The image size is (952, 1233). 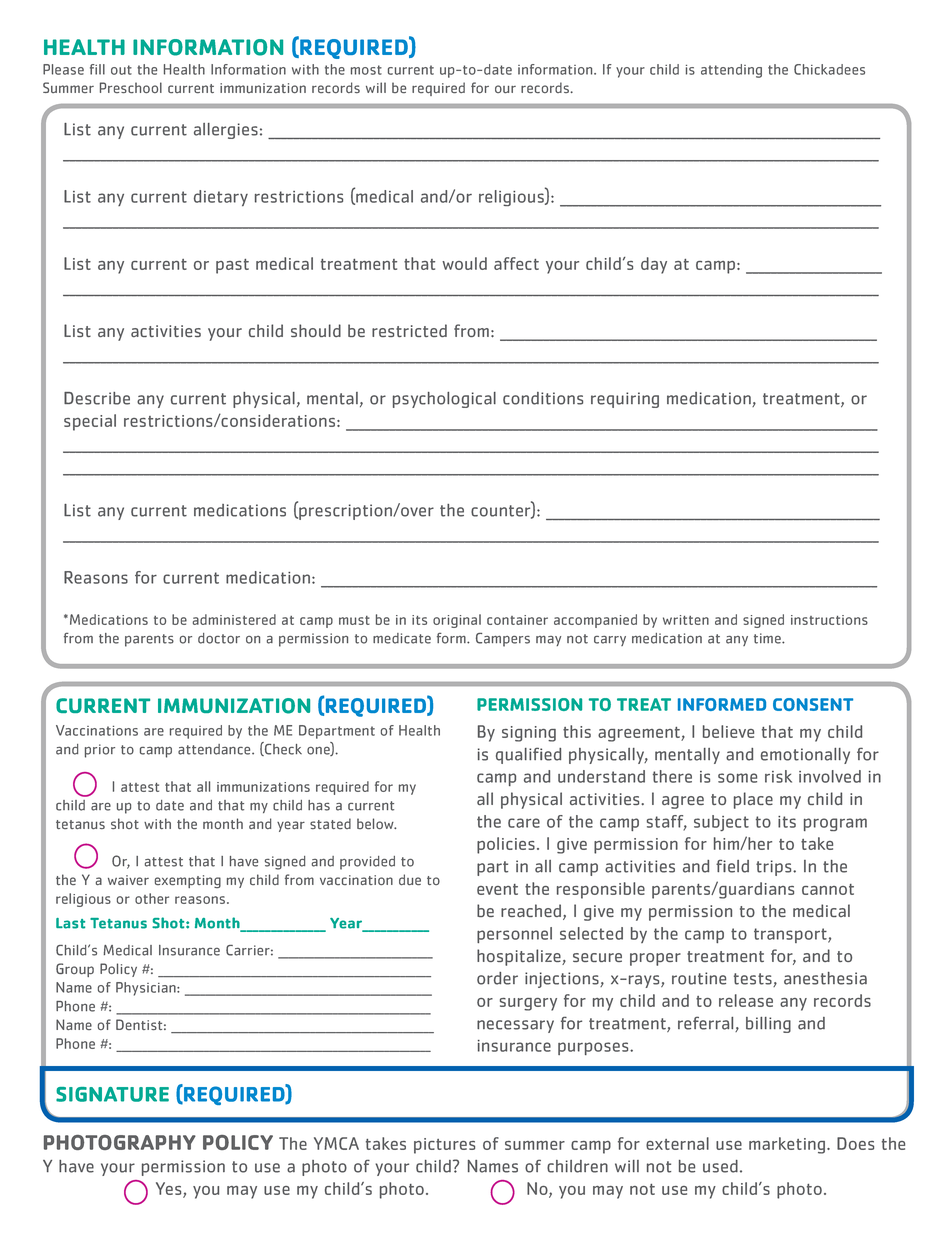 I want to click on Describe, so click(x=97, y=398).
